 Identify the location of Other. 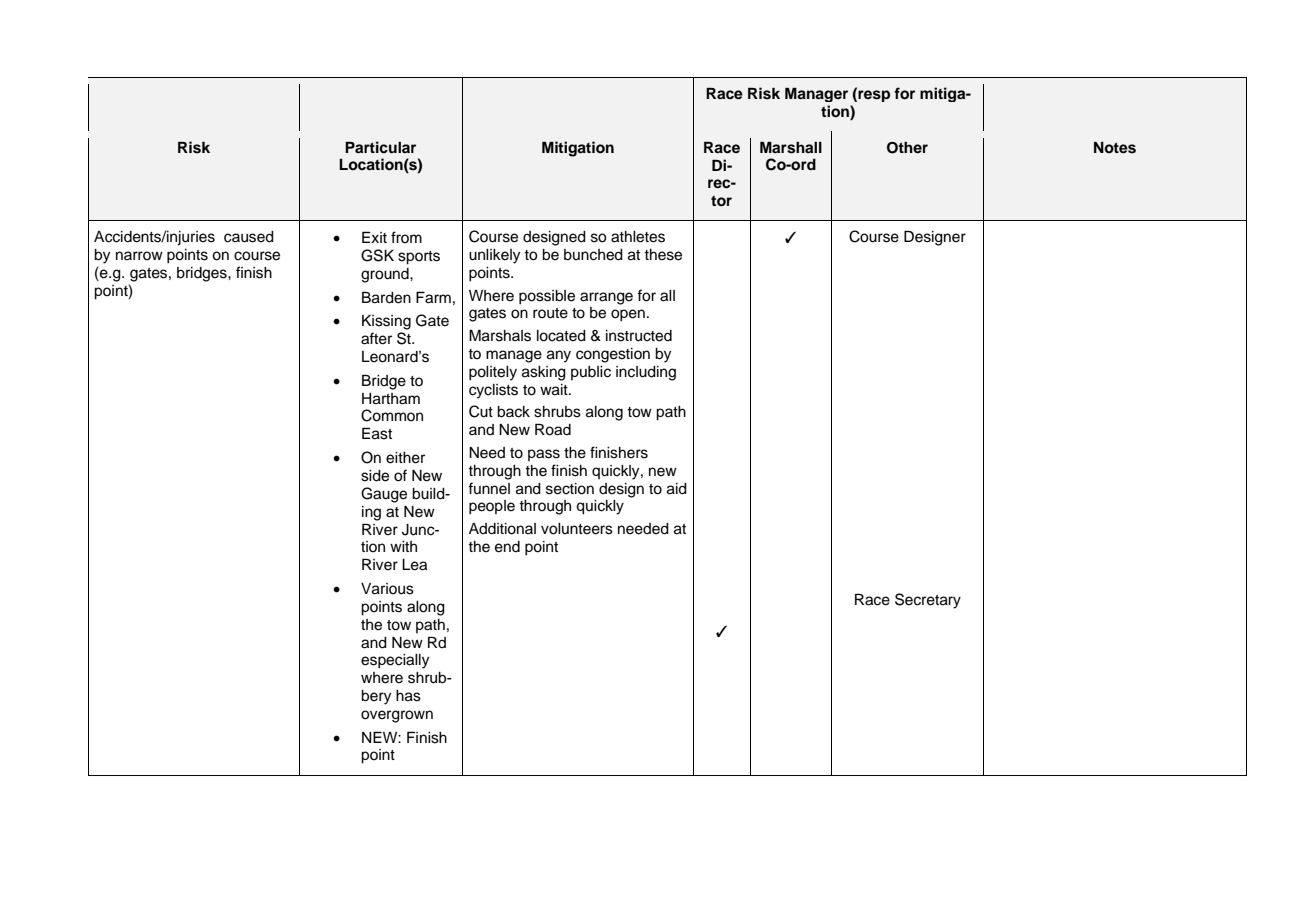
(907, 148).
